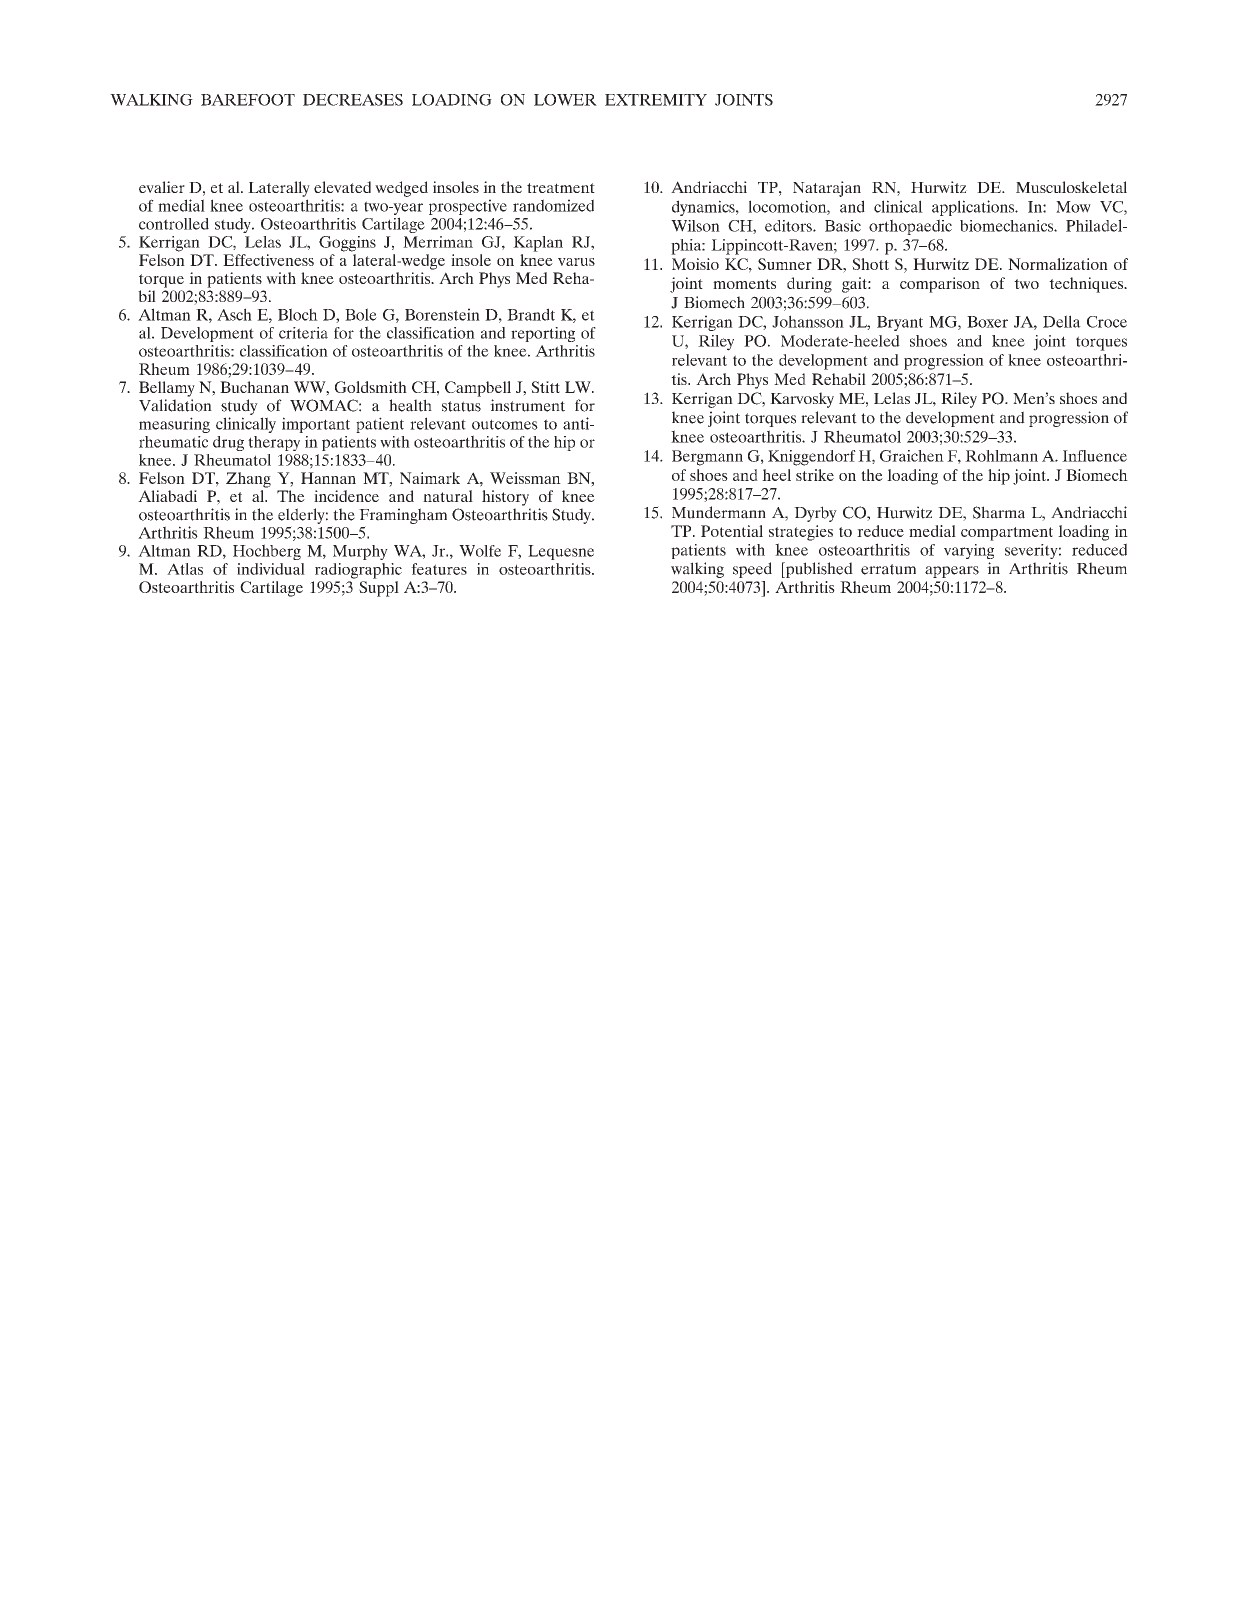 The image size is (1235, 1599). I want to click on speed, so click(752, 570).
